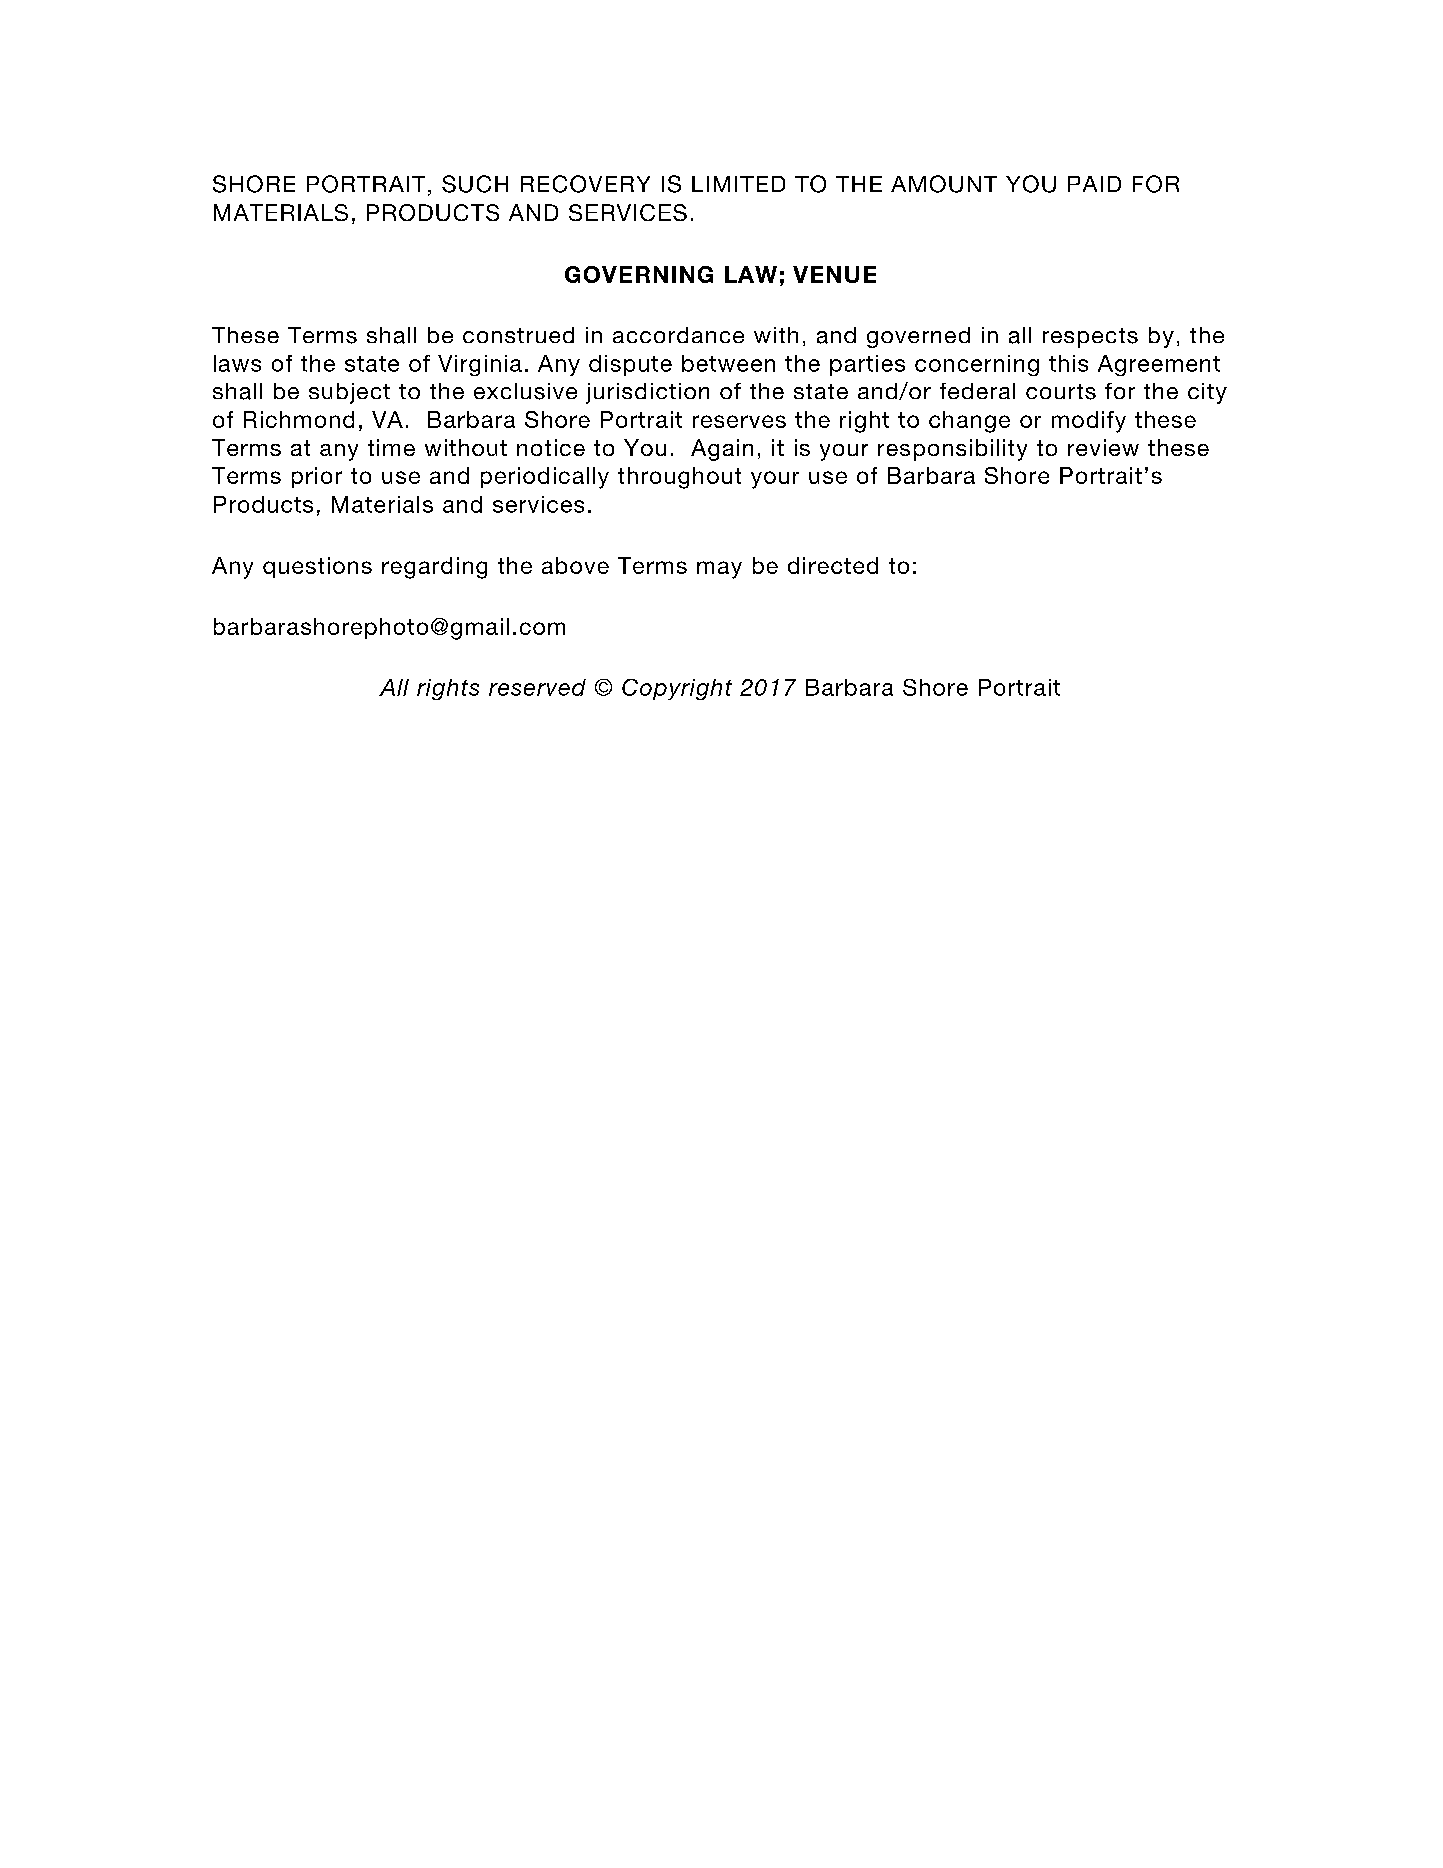  I want to click on PAID, so click(1094, 184).
